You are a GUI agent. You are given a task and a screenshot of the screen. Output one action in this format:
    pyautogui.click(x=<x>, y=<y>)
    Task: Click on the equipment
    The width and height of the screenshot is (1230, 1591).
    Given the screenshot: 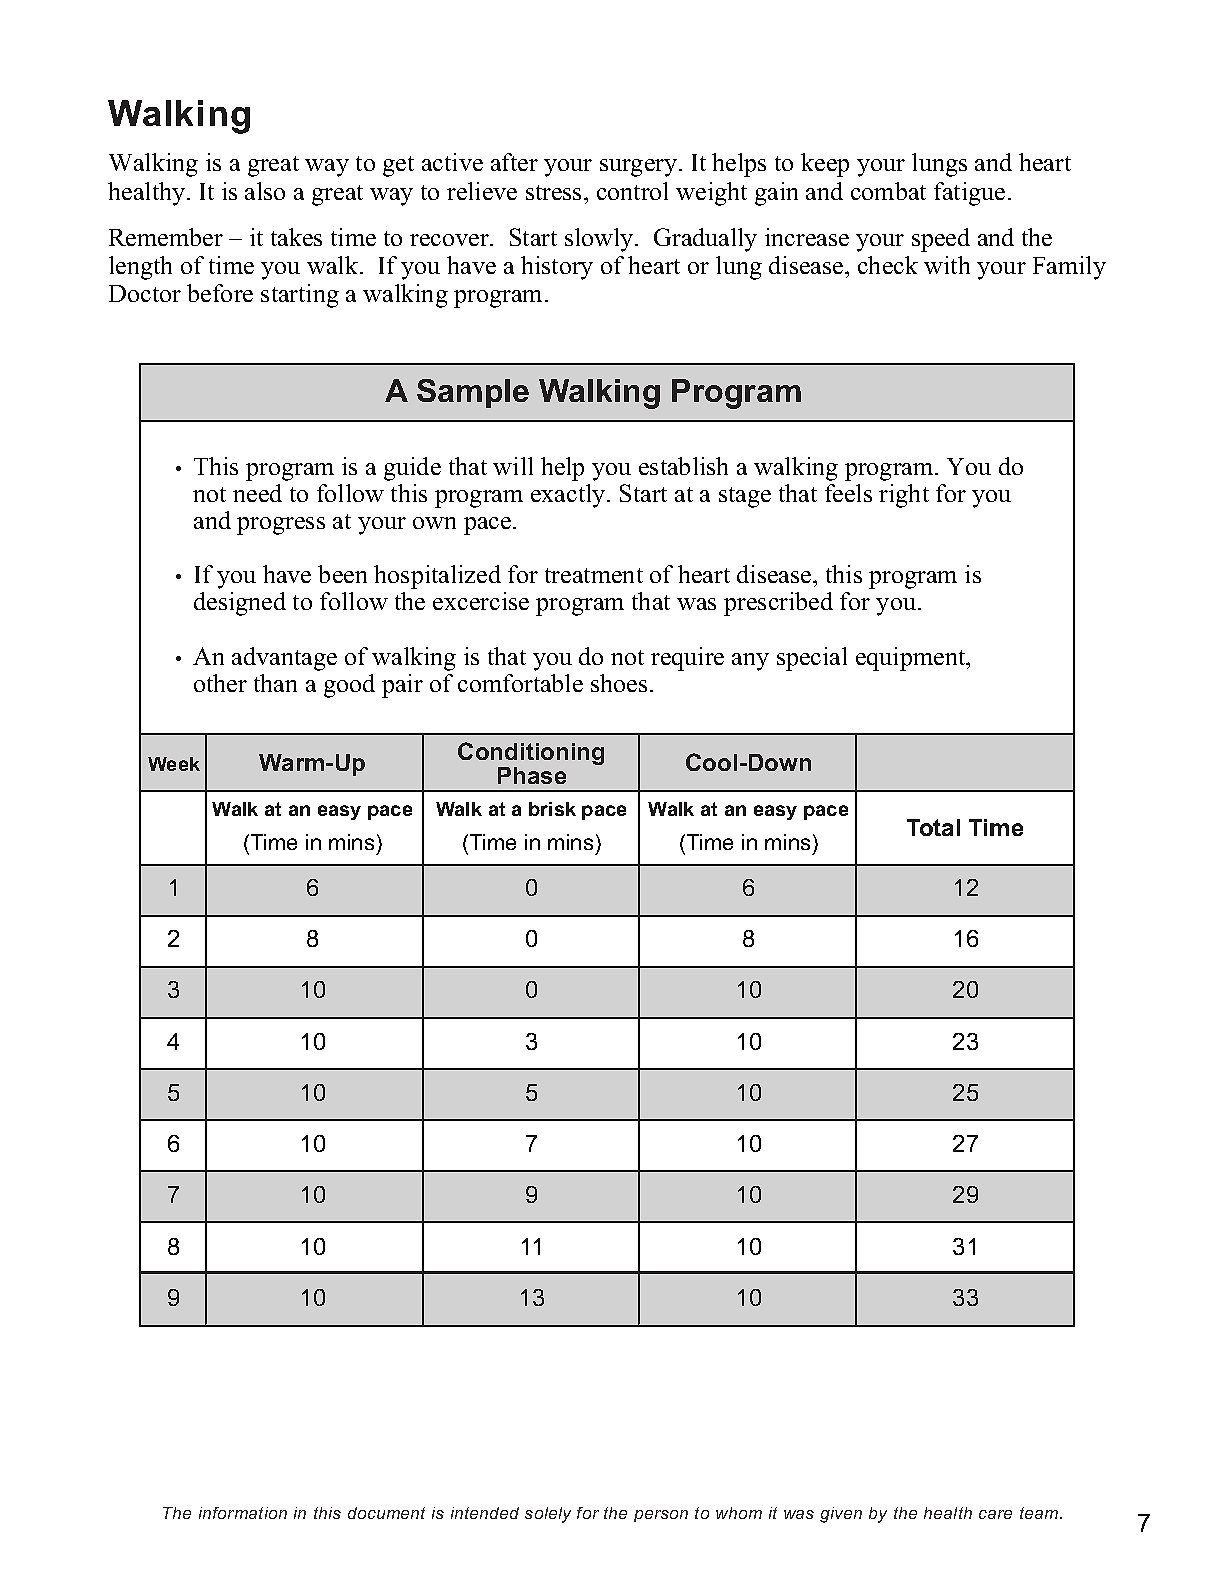 What is the action you would take?
    pyautogui.click(x=912, y=659)
